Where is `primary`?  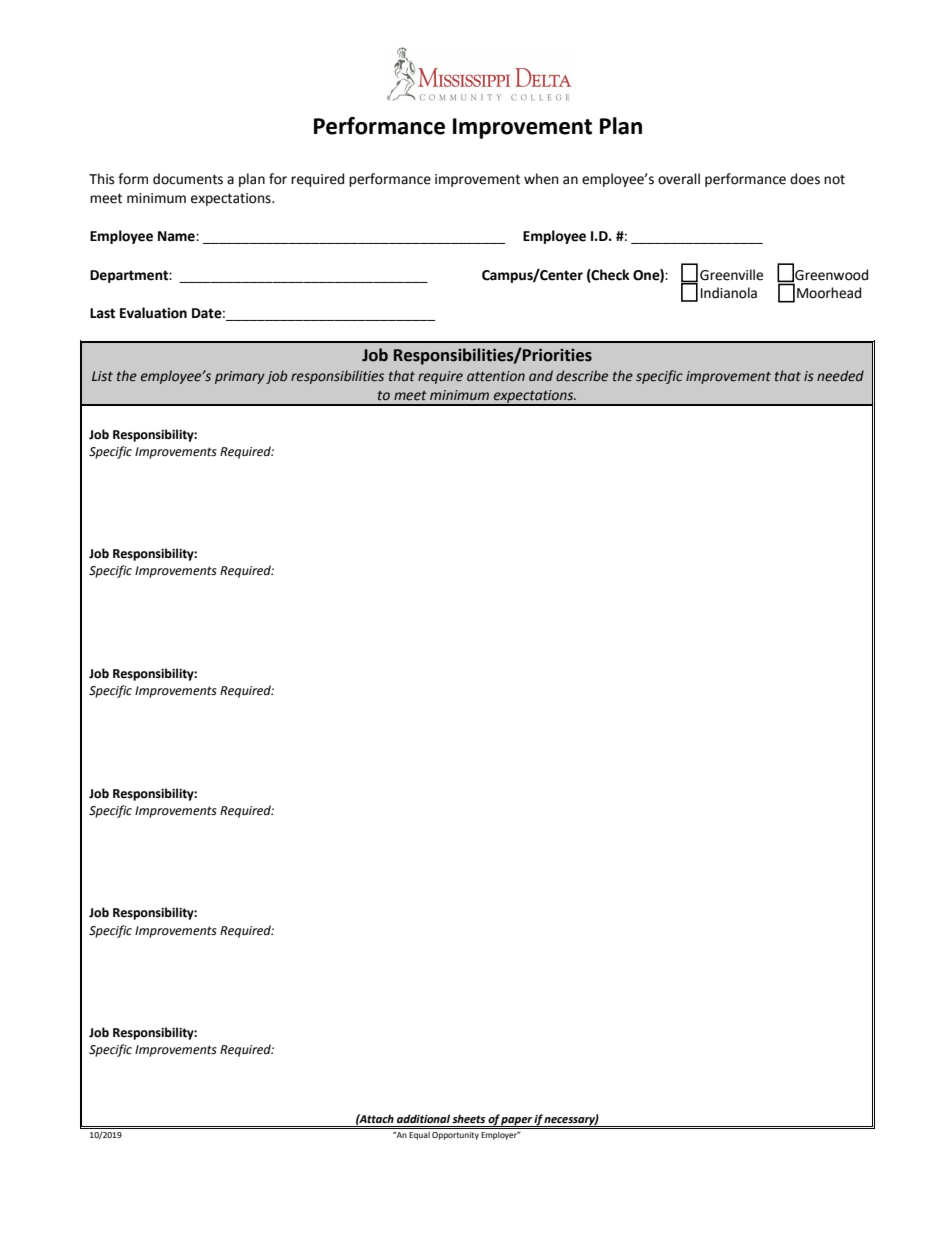 primary is located at coordinates (240, 377).
